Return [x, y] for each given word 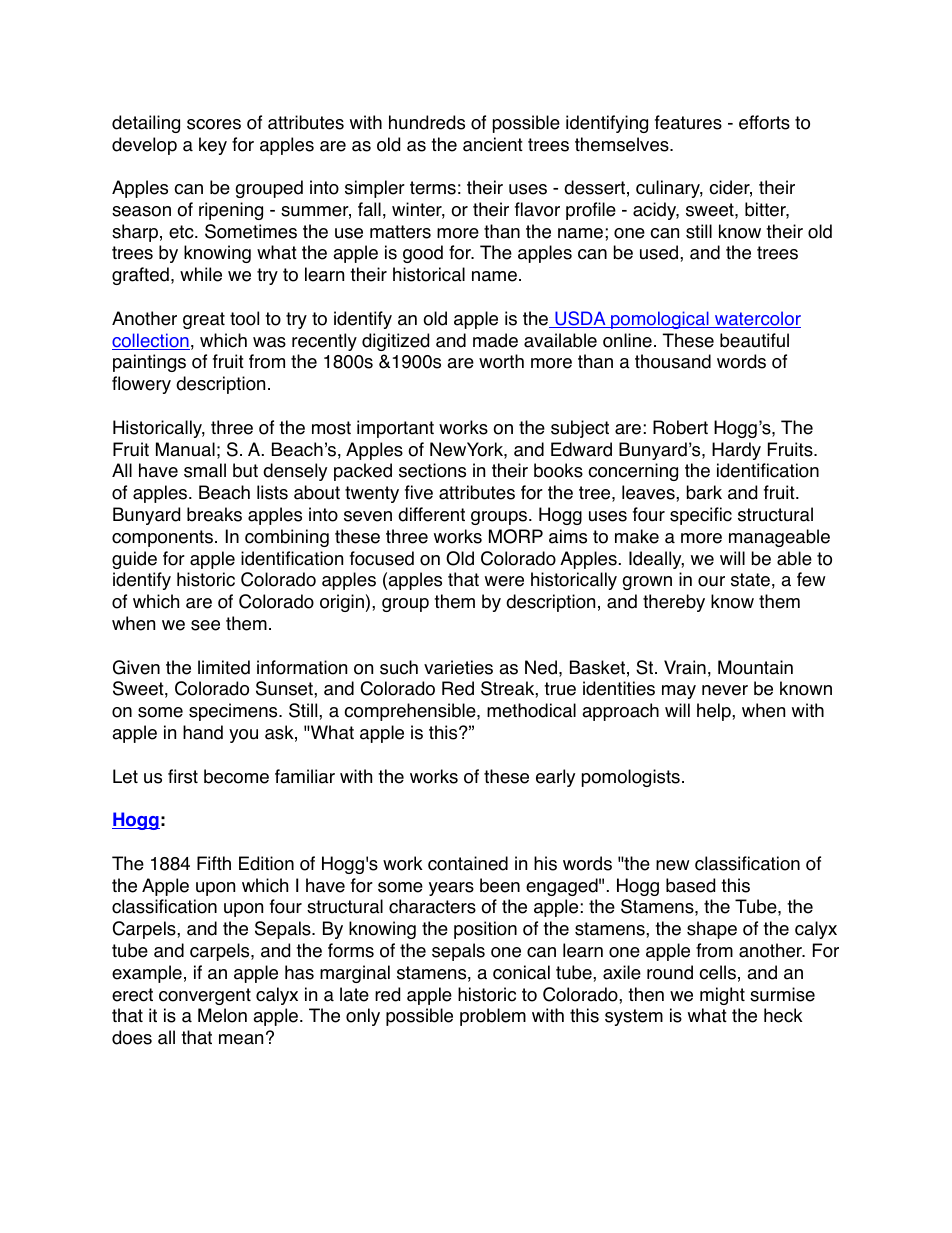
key [213, 146]
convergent [205, 996]
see [205, 625]
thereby [674, 603]
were [504, 581]
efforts [764, 122]
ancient [493, 144]
